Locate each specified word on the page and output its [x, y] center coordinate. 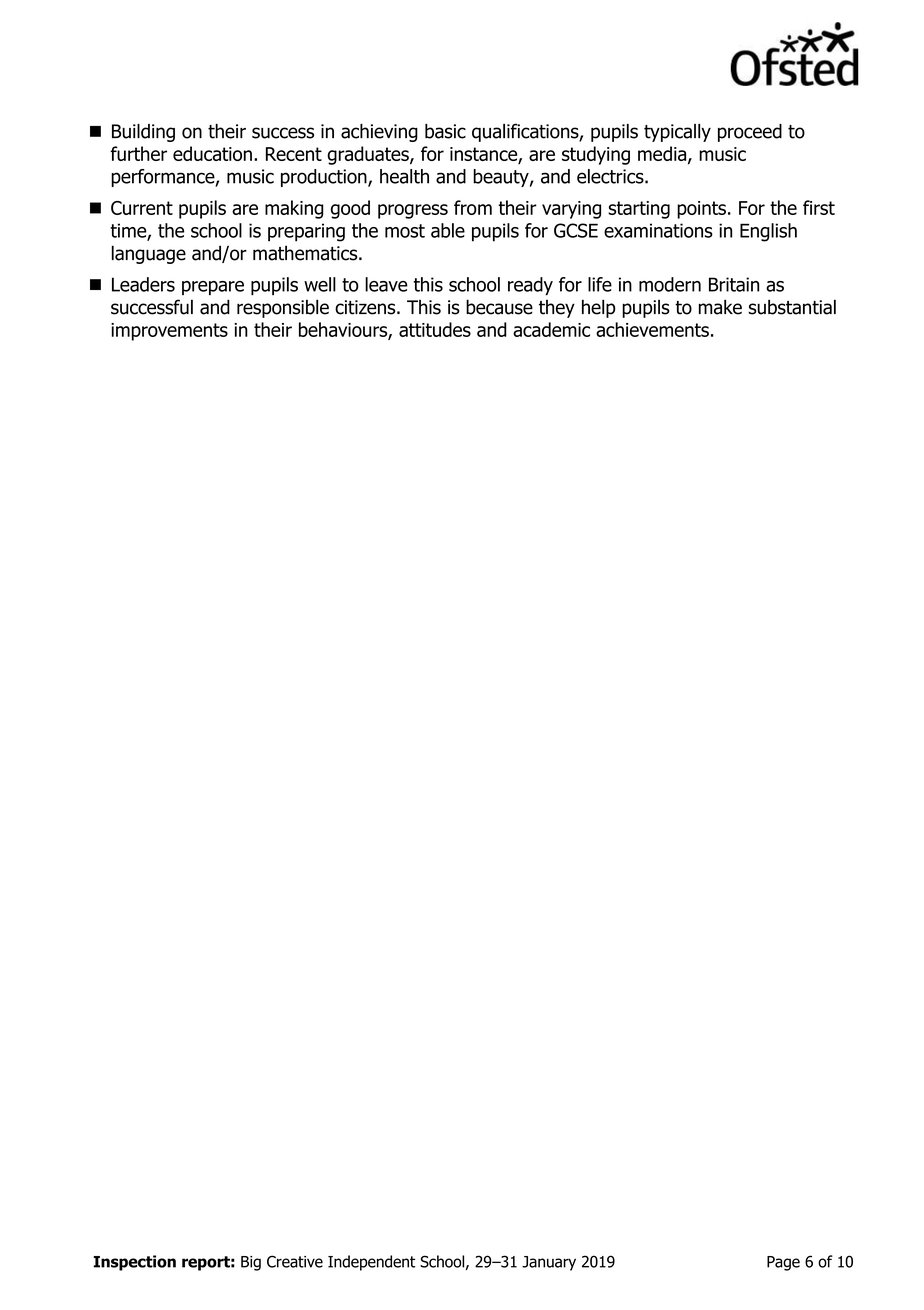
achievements [652, 329]
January [549, 1263]
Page [783, 1263]
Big [251, 1263]
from [473, 207]
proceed [750, 133]
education [212, 153]
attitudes [435, 329]
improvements [169, 332]
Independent [371, 1263]
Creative [295, 1261]
